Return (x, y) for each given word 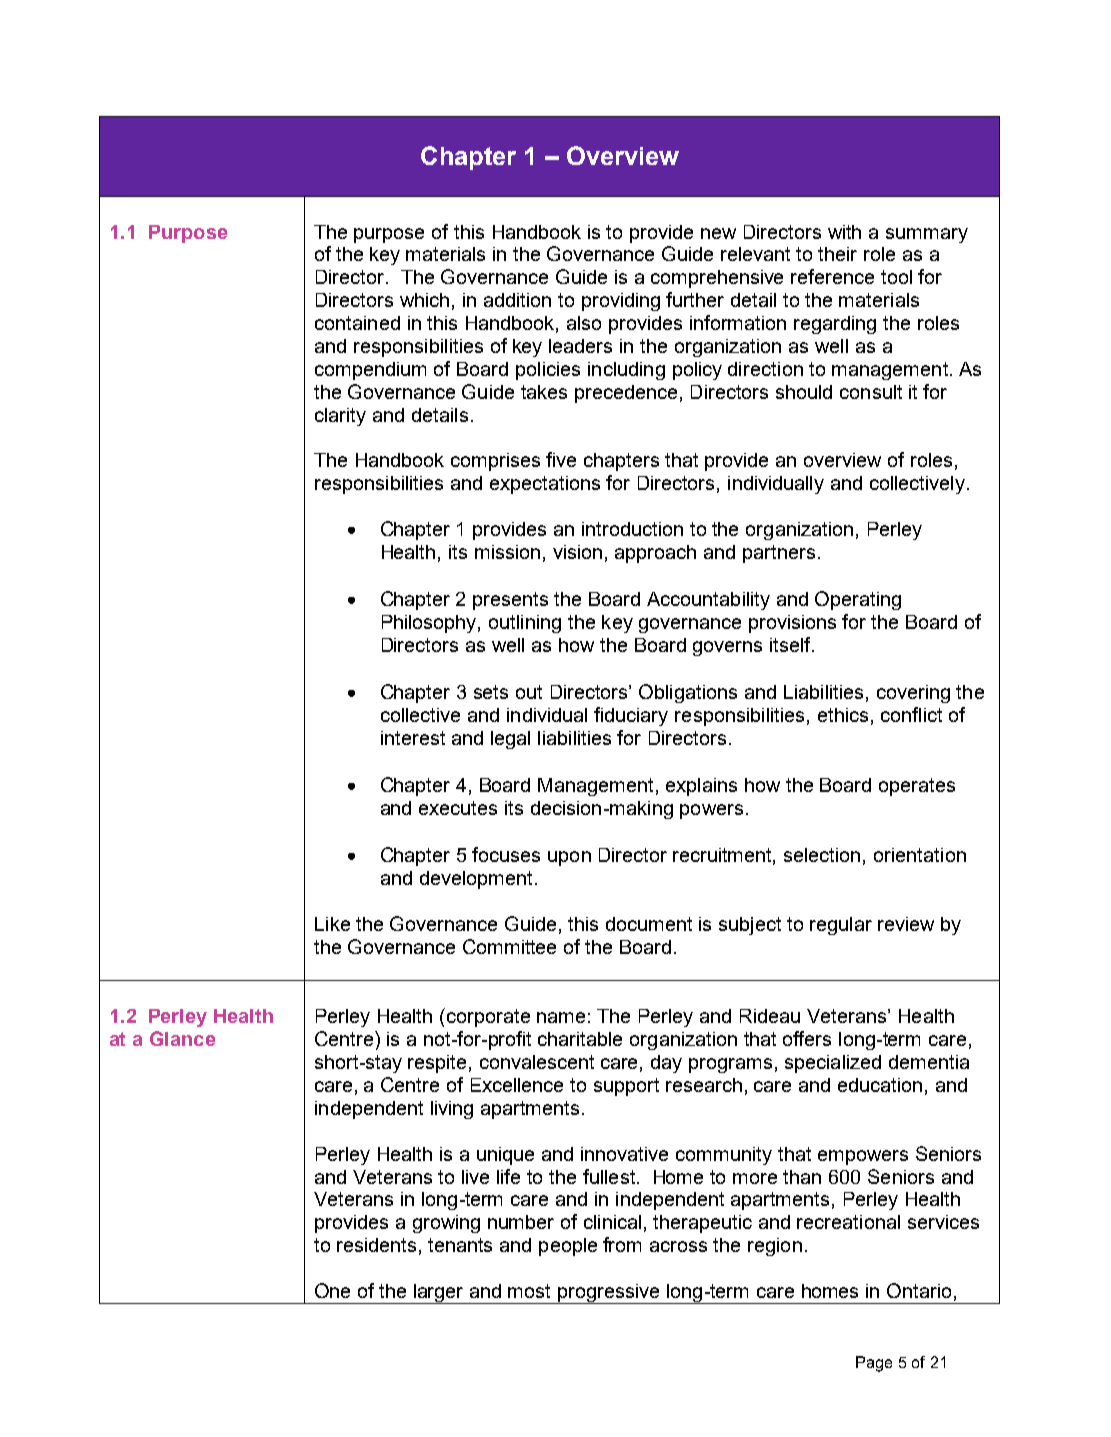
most (529, 1291)
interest (413, 738)
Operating (858, 600)
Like (332, 924)
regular (841, 926)
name (561, 1017)
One (332, 1290)
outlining (525, 624)
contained (357, 323)
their (837, 254)
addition (517, 300)
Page (874, 1364)
